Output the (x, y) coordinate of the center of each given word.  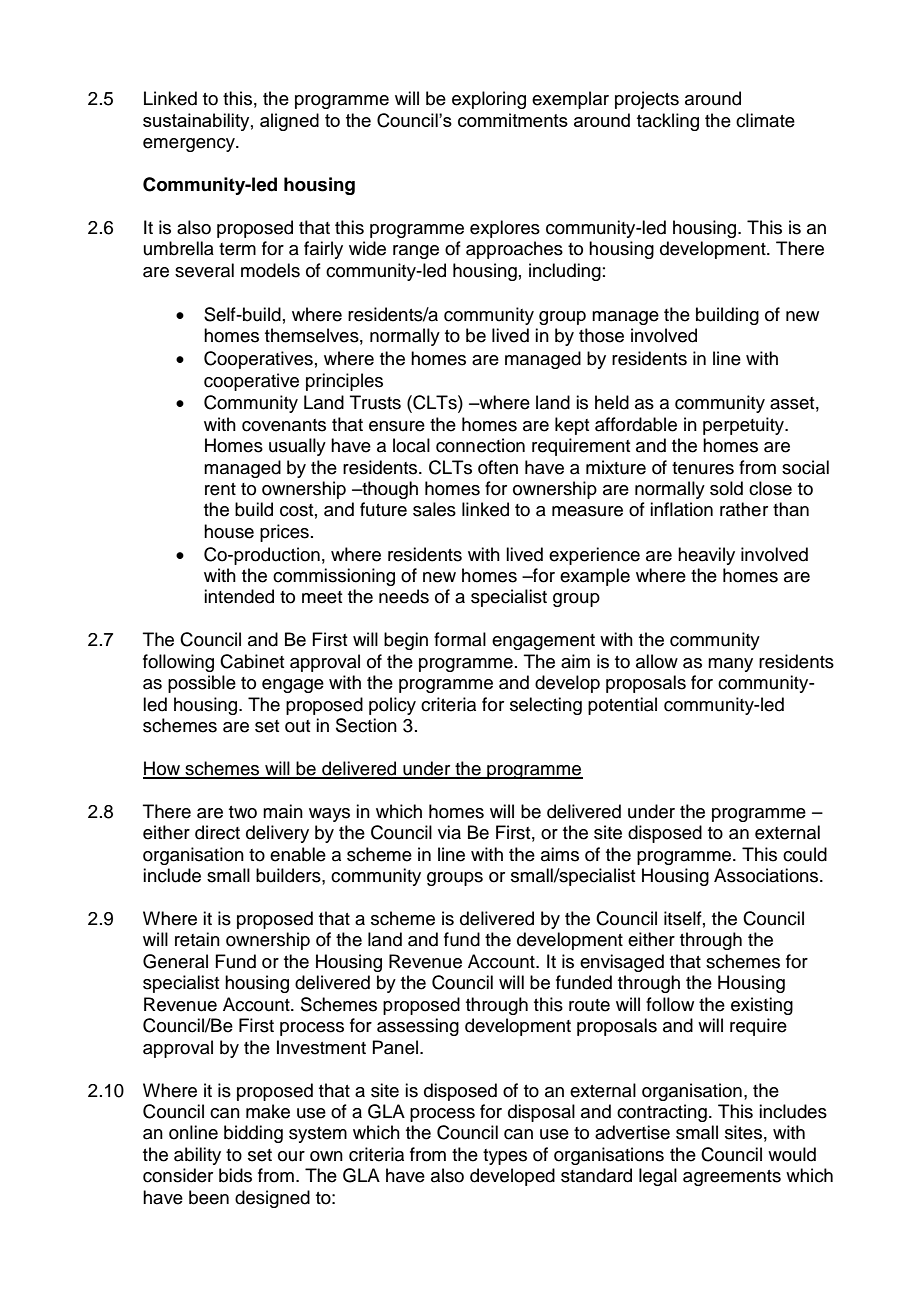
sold (726, 488)
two (243, 812)
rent (220, 489)
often (498, 467)
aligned (289, 122)
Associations (767, 875)
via (449, 832)
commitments (513, 120)
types (505, 1157)
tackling (668, 122)
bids (235, 1175)
